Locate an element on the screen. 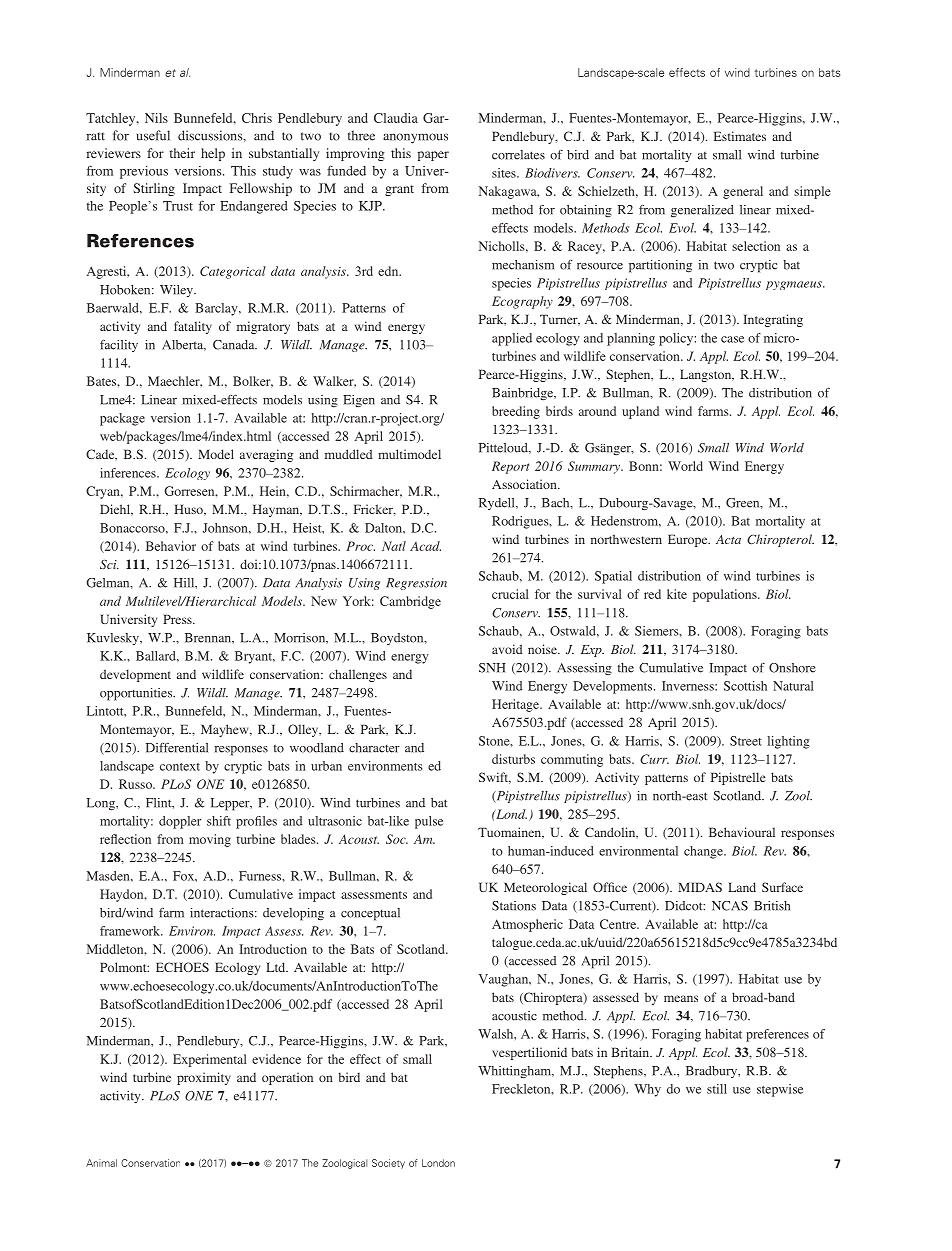 This screenshot has width=952, height=1251. Stations is located at coordinates (514, 906).
